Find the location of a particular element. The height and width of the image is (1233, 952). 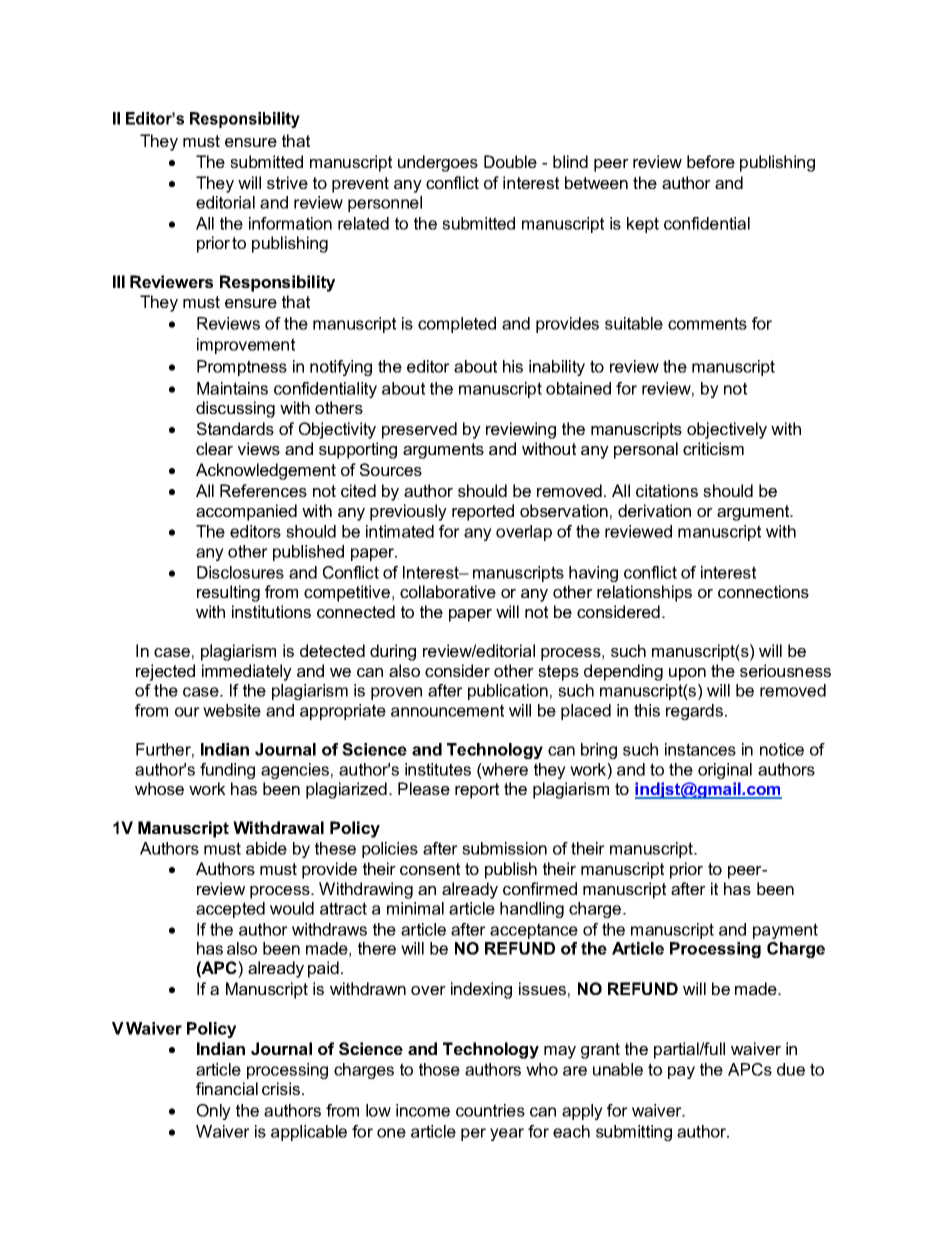

before is located at coordinates (711, 161).
